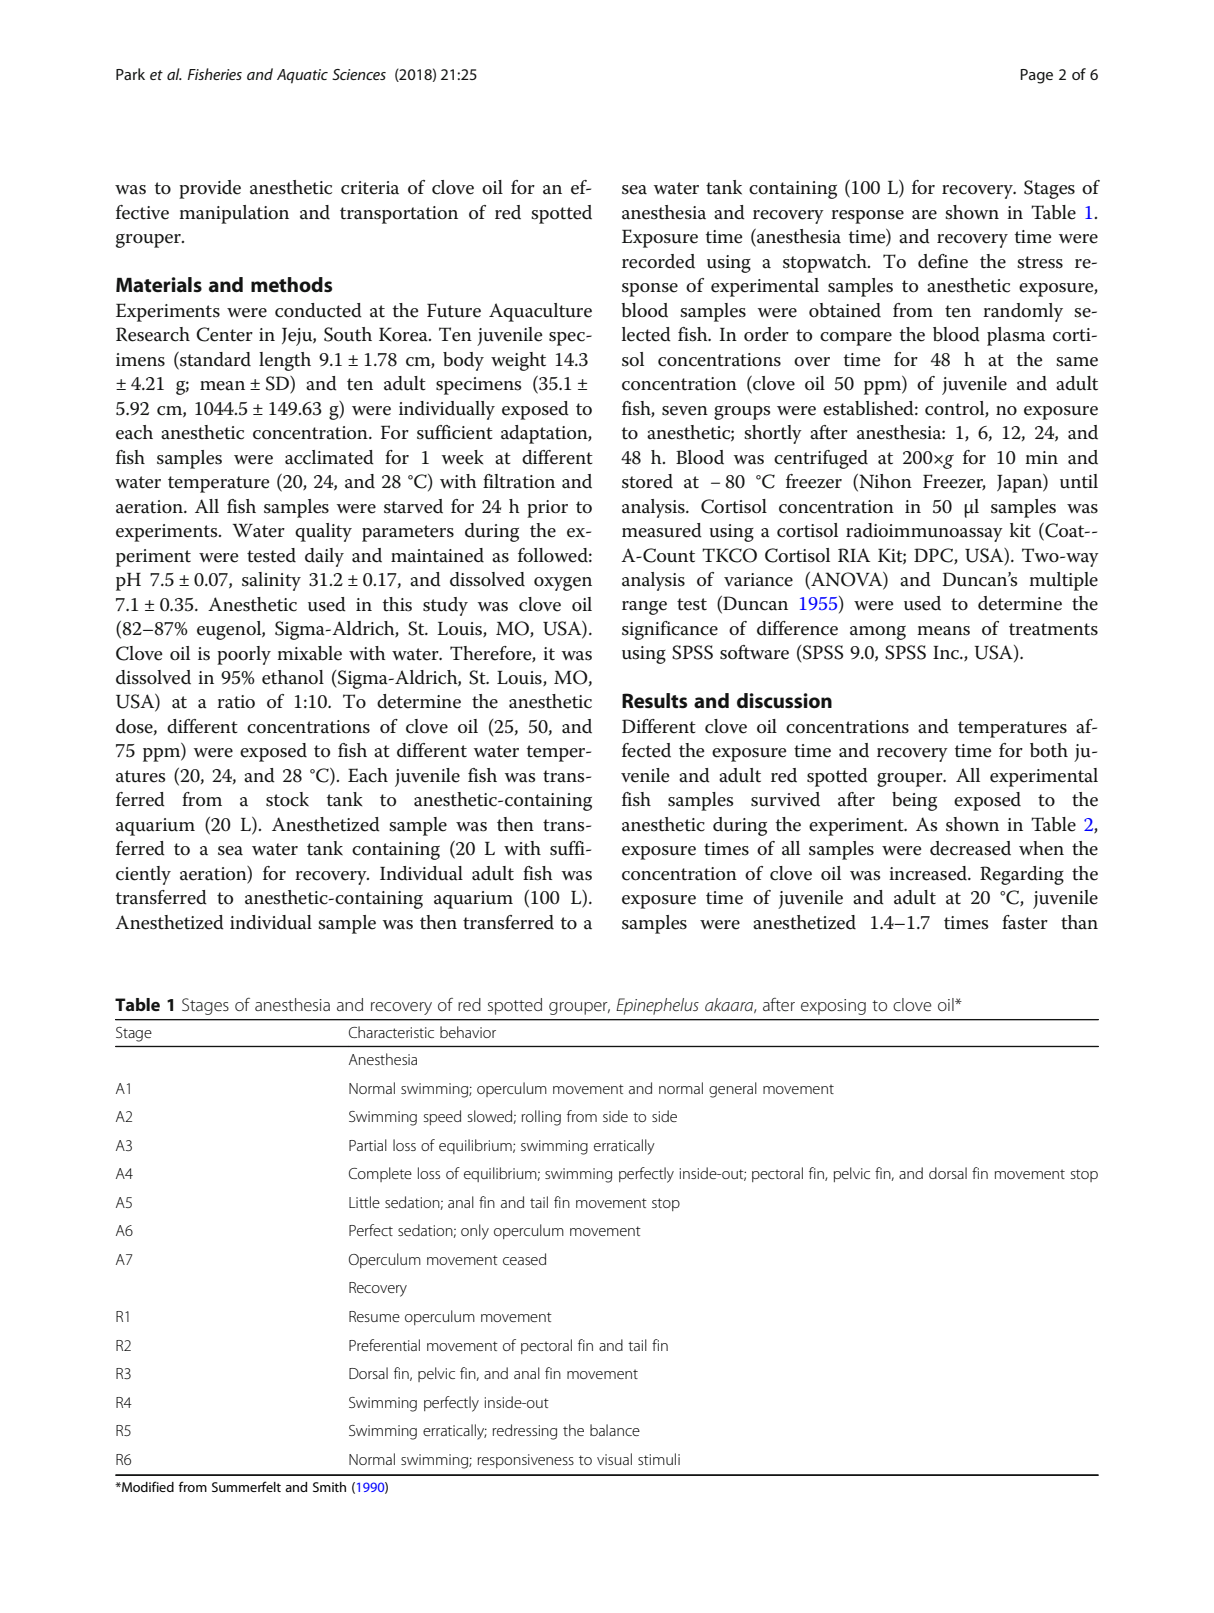 This image has height=1613, width=1214. I want to click on being, so click(914, 801).
